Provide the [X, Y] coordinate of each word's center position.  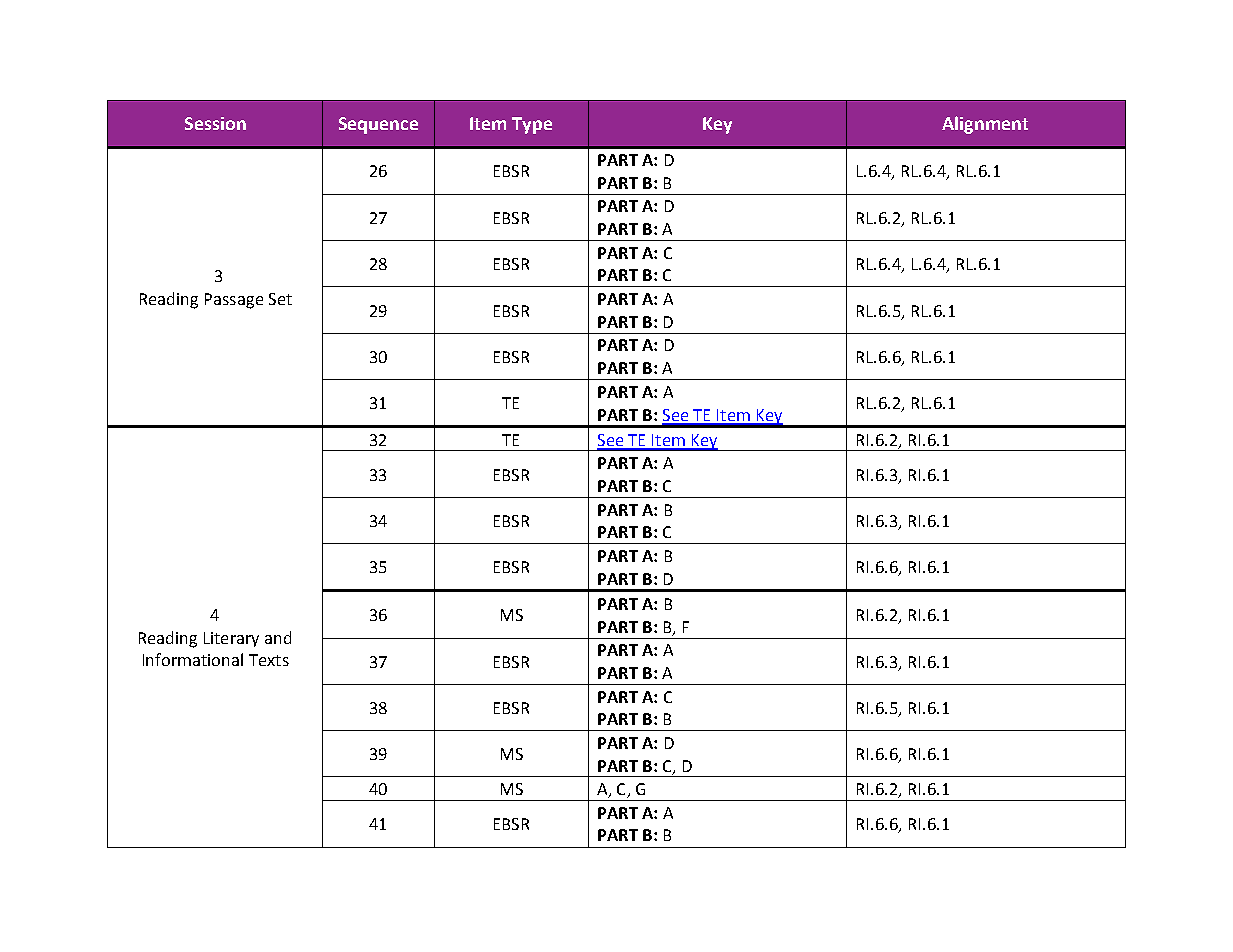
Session [215, 123]
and [278, 637]
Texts [269, 660]
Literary [231, 639]
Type [532, 125]
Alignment [985, 125]
